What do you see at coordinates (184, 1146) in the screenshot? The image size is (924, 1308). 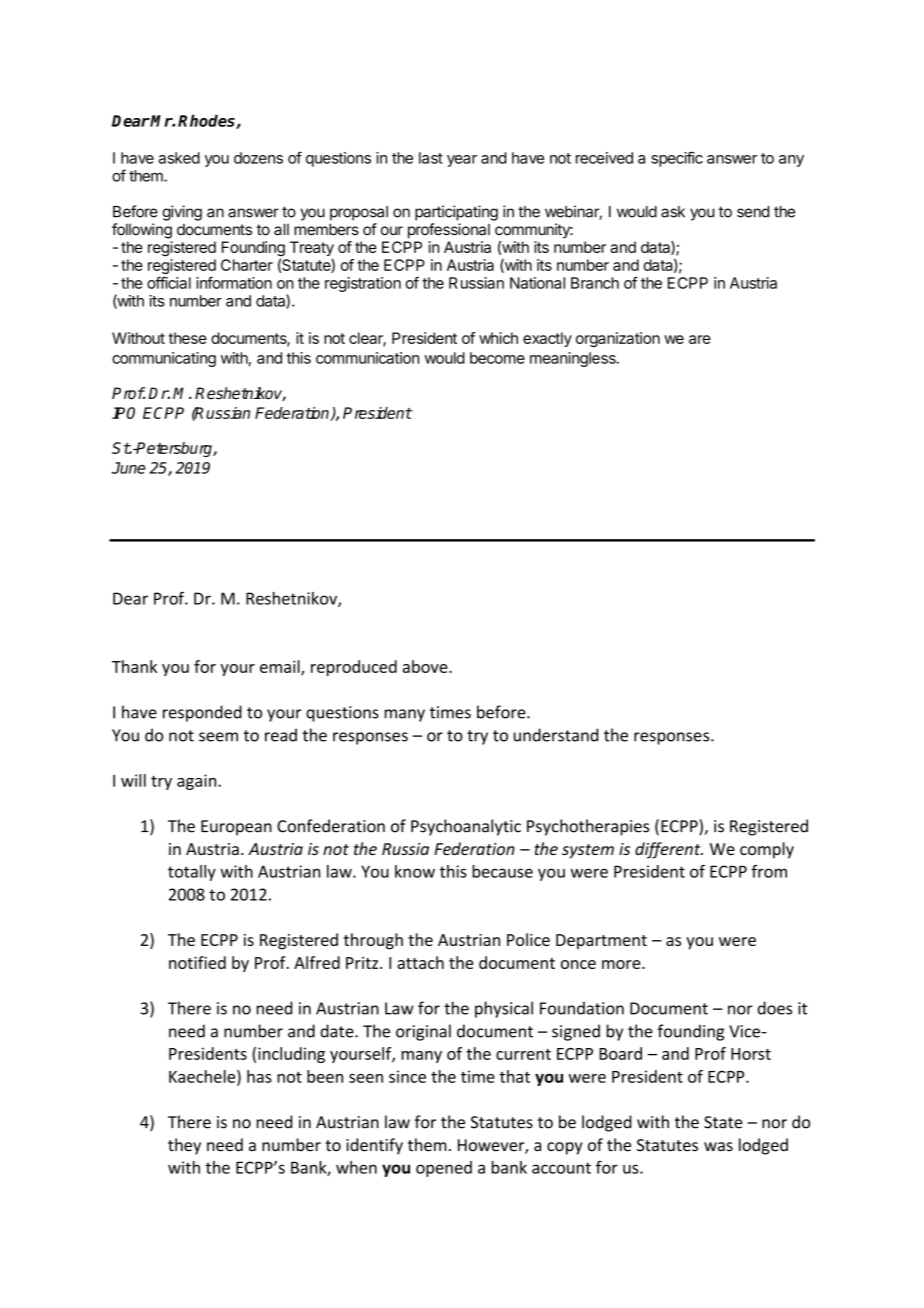 I see `they` at bounding box center [184, 1146].
